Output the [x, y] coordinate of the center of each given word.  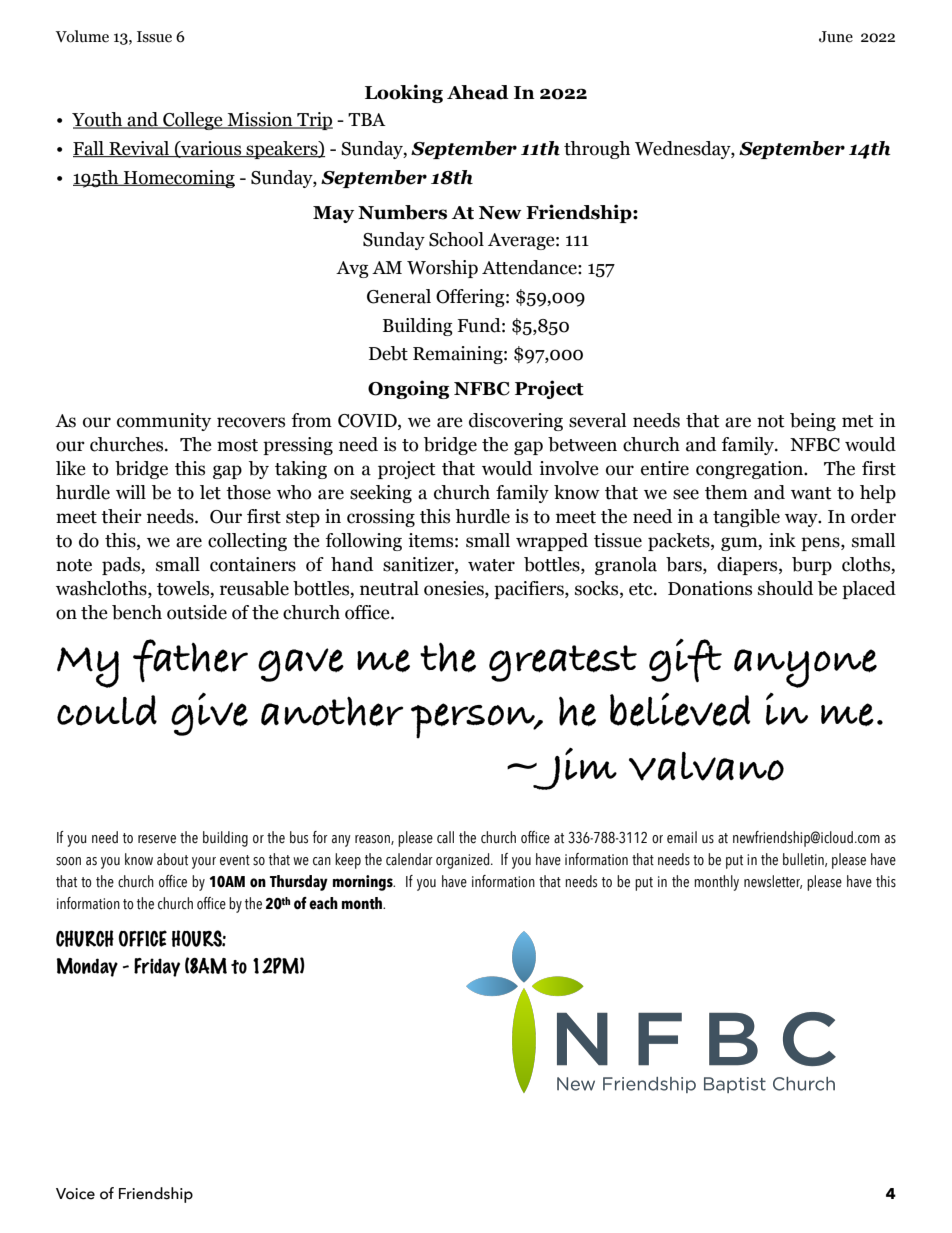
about [172, 859]
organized [464, 861]
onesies [455, 588]
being [813, 422]
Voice [75, 1194]
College [193, 121]
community [164, 422]
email [682, 837]
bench [137, 612]
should [785, 588]
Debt [388, 353]
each [323, 903]
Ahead [478, 92]
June [836, 37]
